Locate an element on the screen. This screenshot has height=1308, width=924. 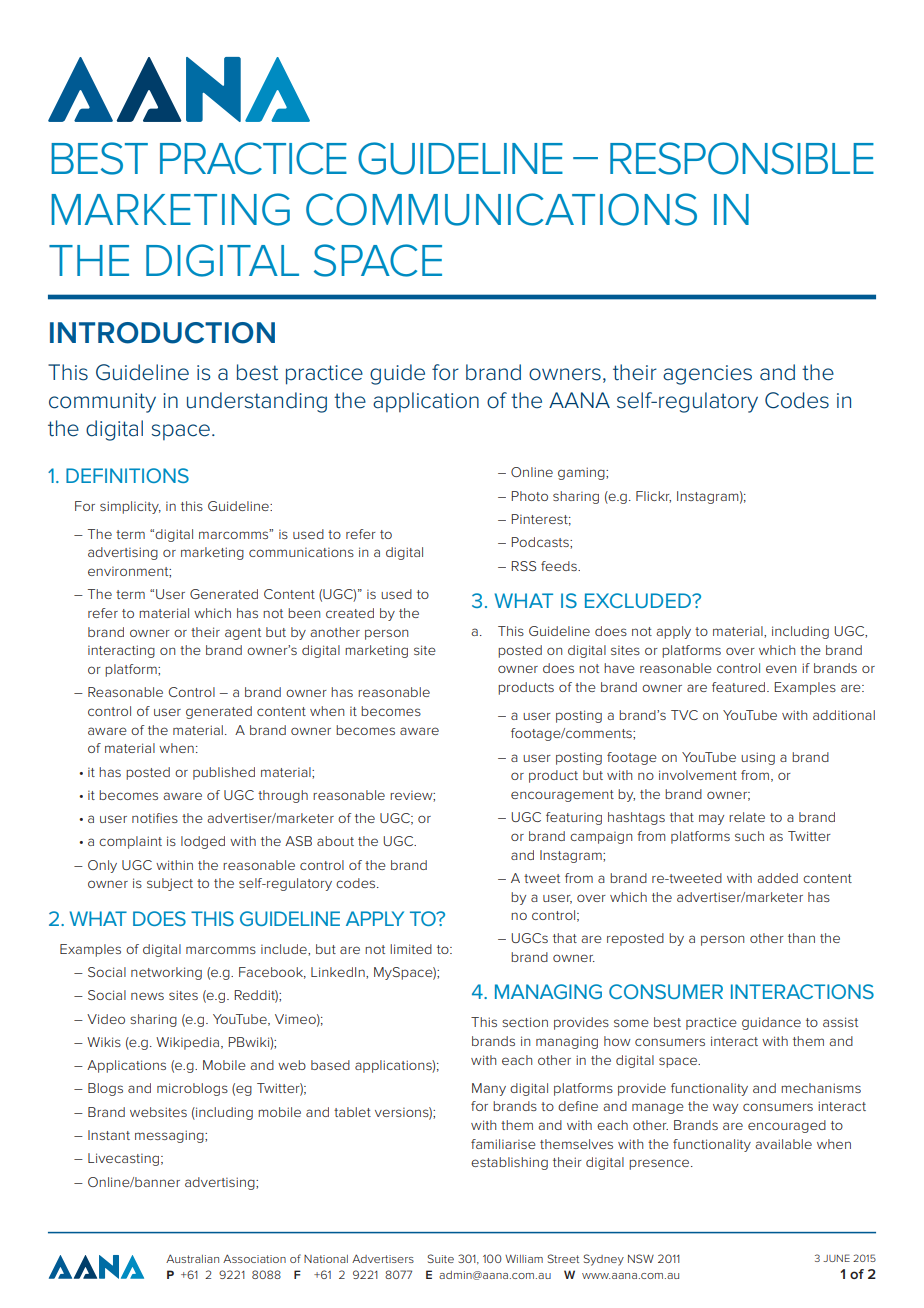
Photo is located at coordinates (529, 496).
